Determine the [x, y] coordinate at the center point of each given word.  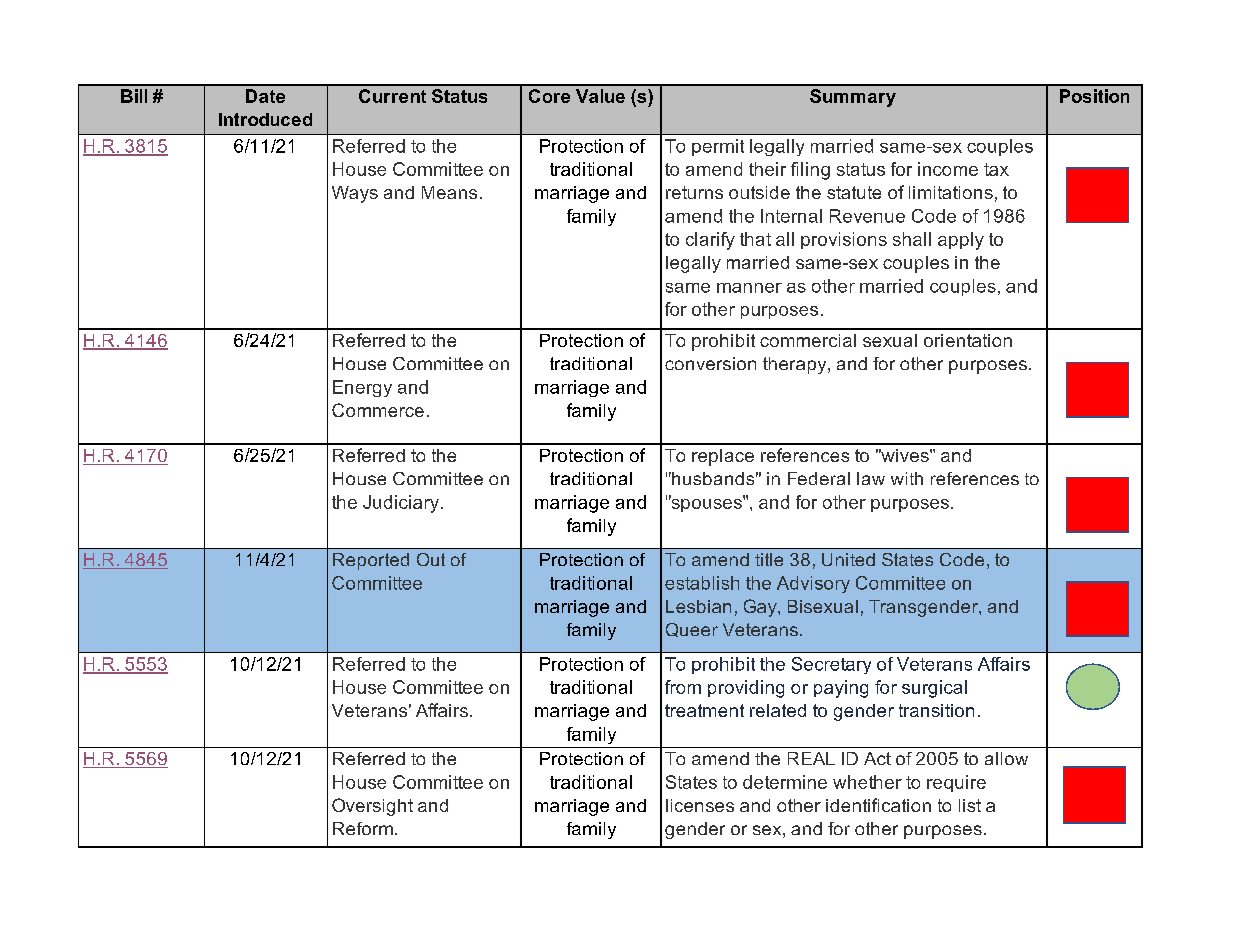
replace [723, 457]
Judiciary [401, 504]
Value [600, 96]
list [970, 805]
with [907, 478]
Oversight [372, 807]
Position [1094, 96]
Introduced [265, 119]
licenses [700, 805]
